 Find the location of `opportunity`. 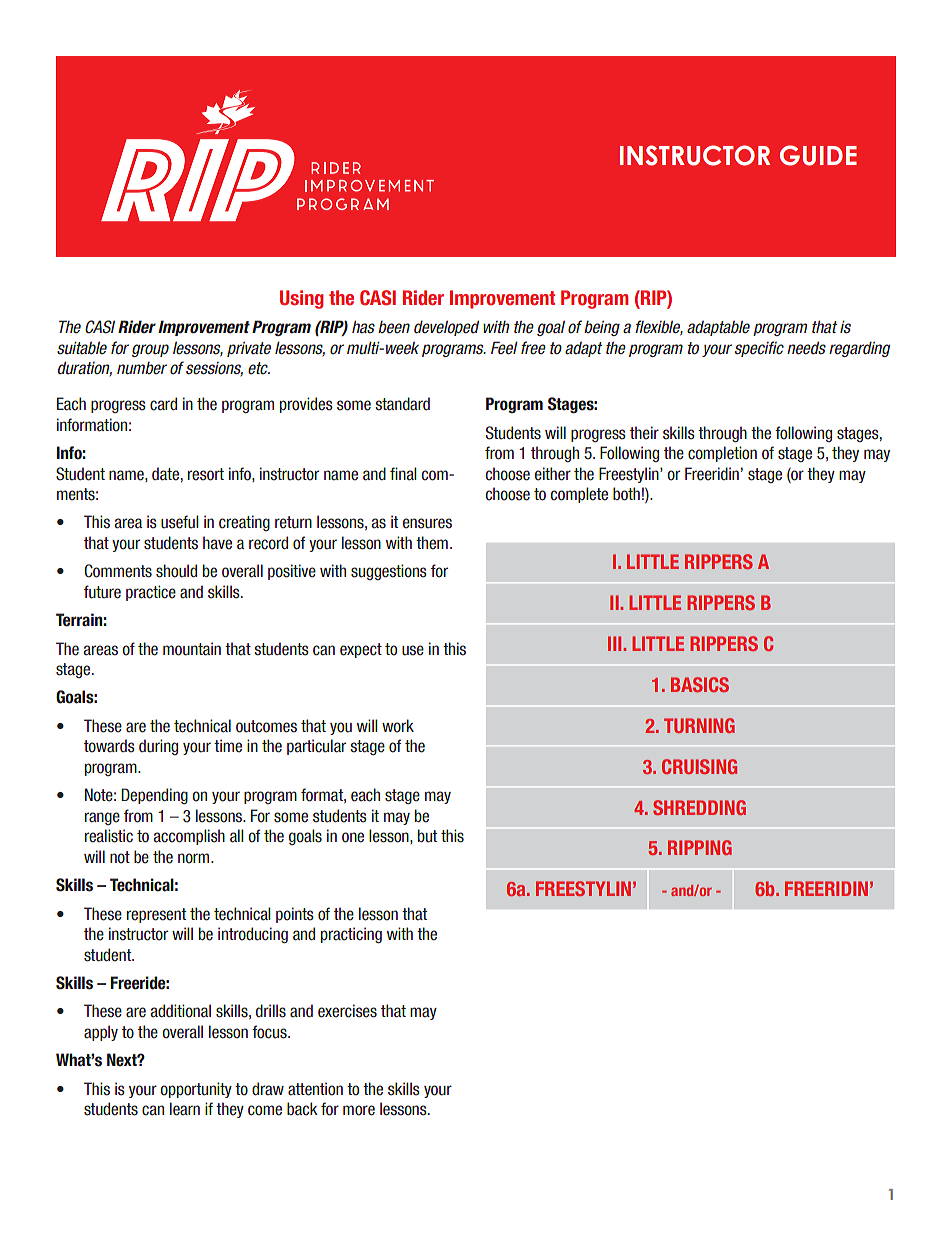

opportunity is located at coordinates (196, 1090).
